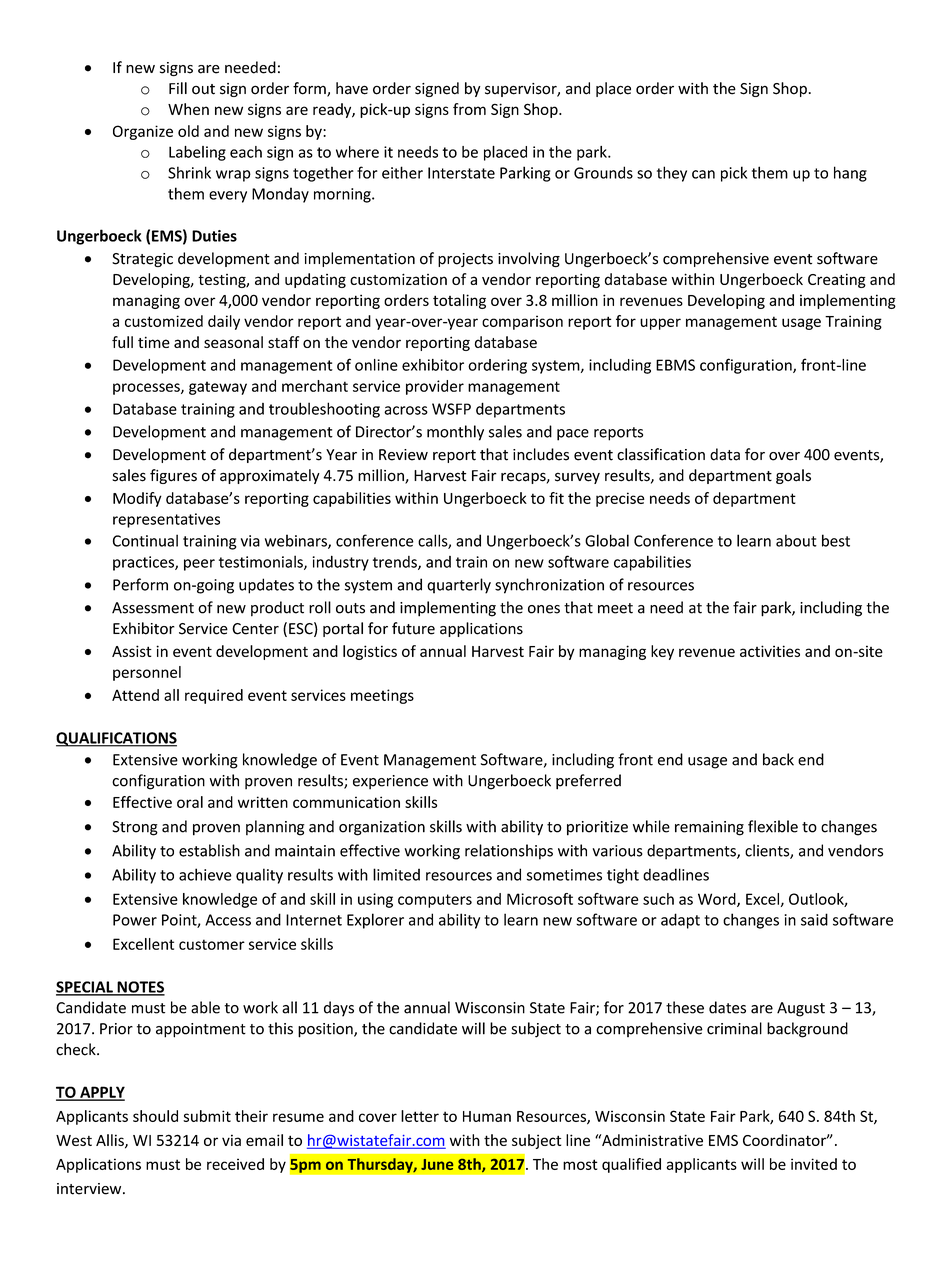  Describe the element at coordinates (770, 651) in the screenshot. I see `activities` at that location.
